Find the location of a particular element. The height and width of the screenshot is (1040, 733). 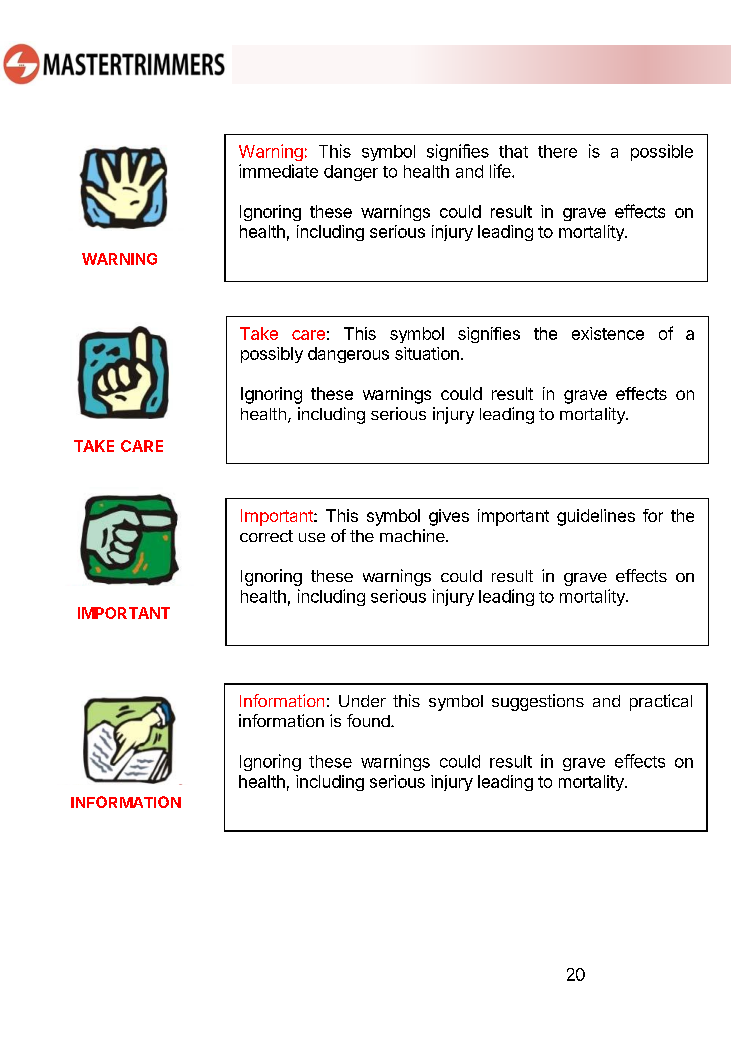

suggestions is located at coordinates (538, 702).
